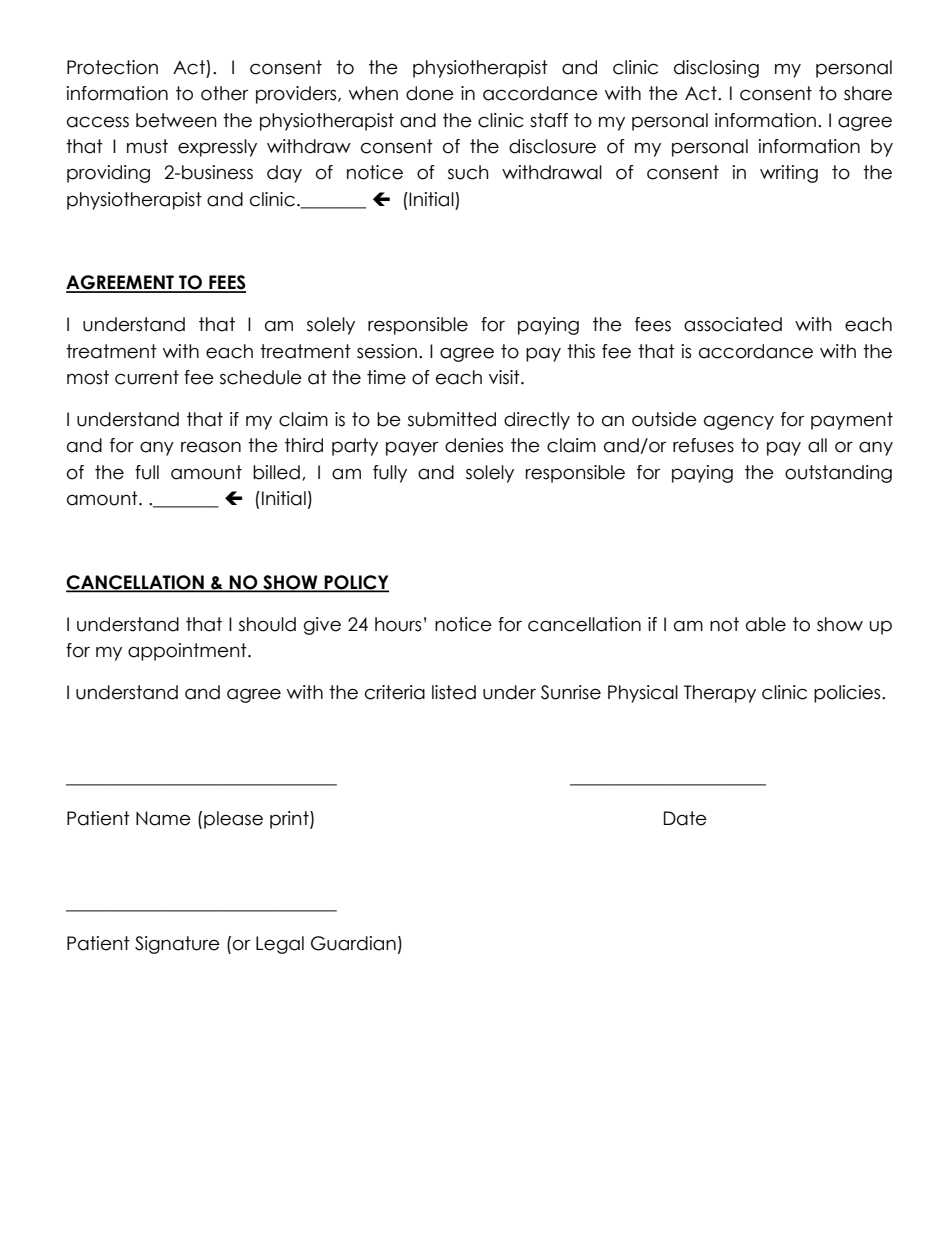  Describe the element at coordinates (176, 120) in the screenshot. I see `between` at that location.
